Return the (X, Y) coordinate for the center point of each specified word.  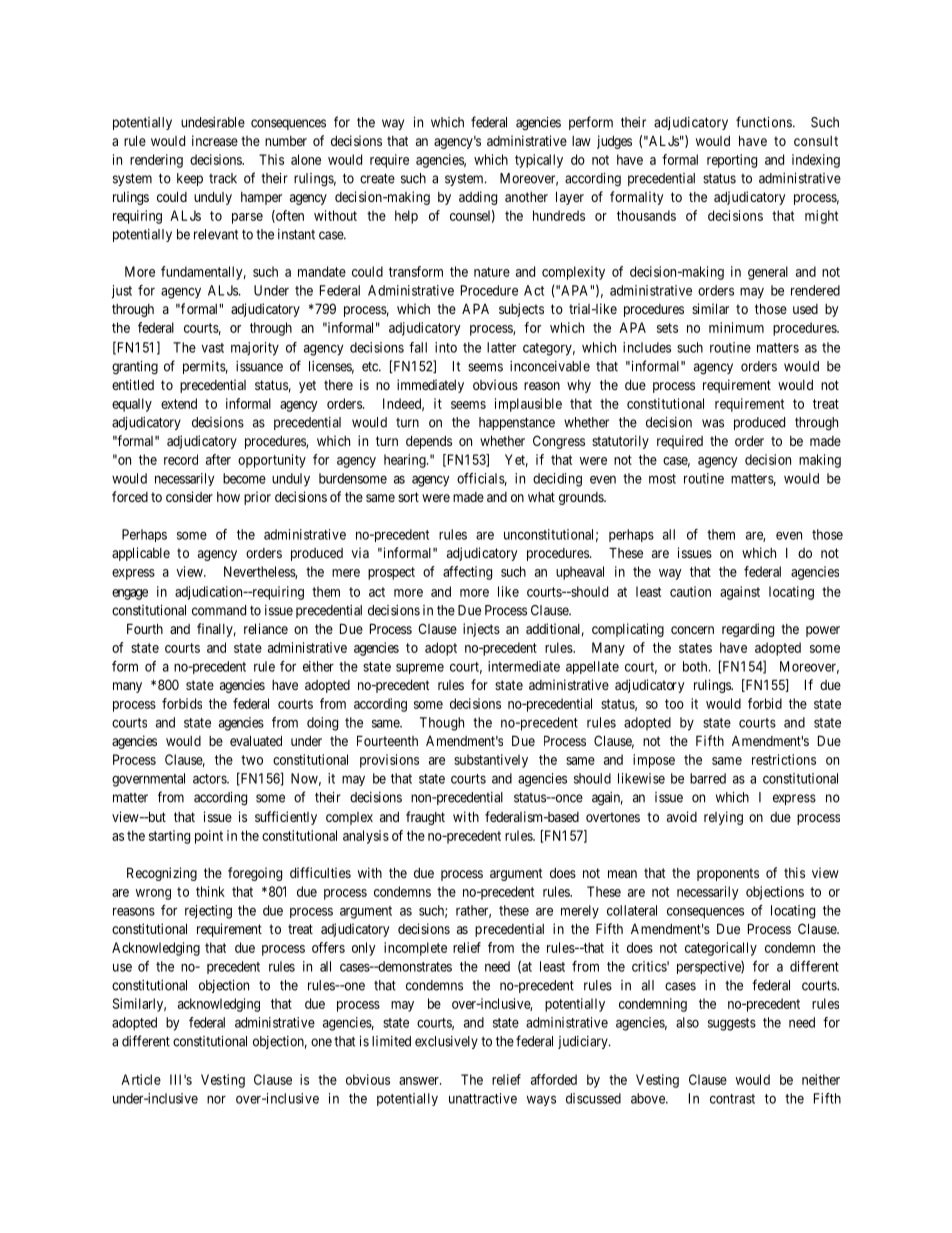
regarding (748, 630)
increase (215, 140)
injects (481, 630)
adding (478, 198)
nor (216, 1099)
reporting (732, 161)
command (219, 610)
